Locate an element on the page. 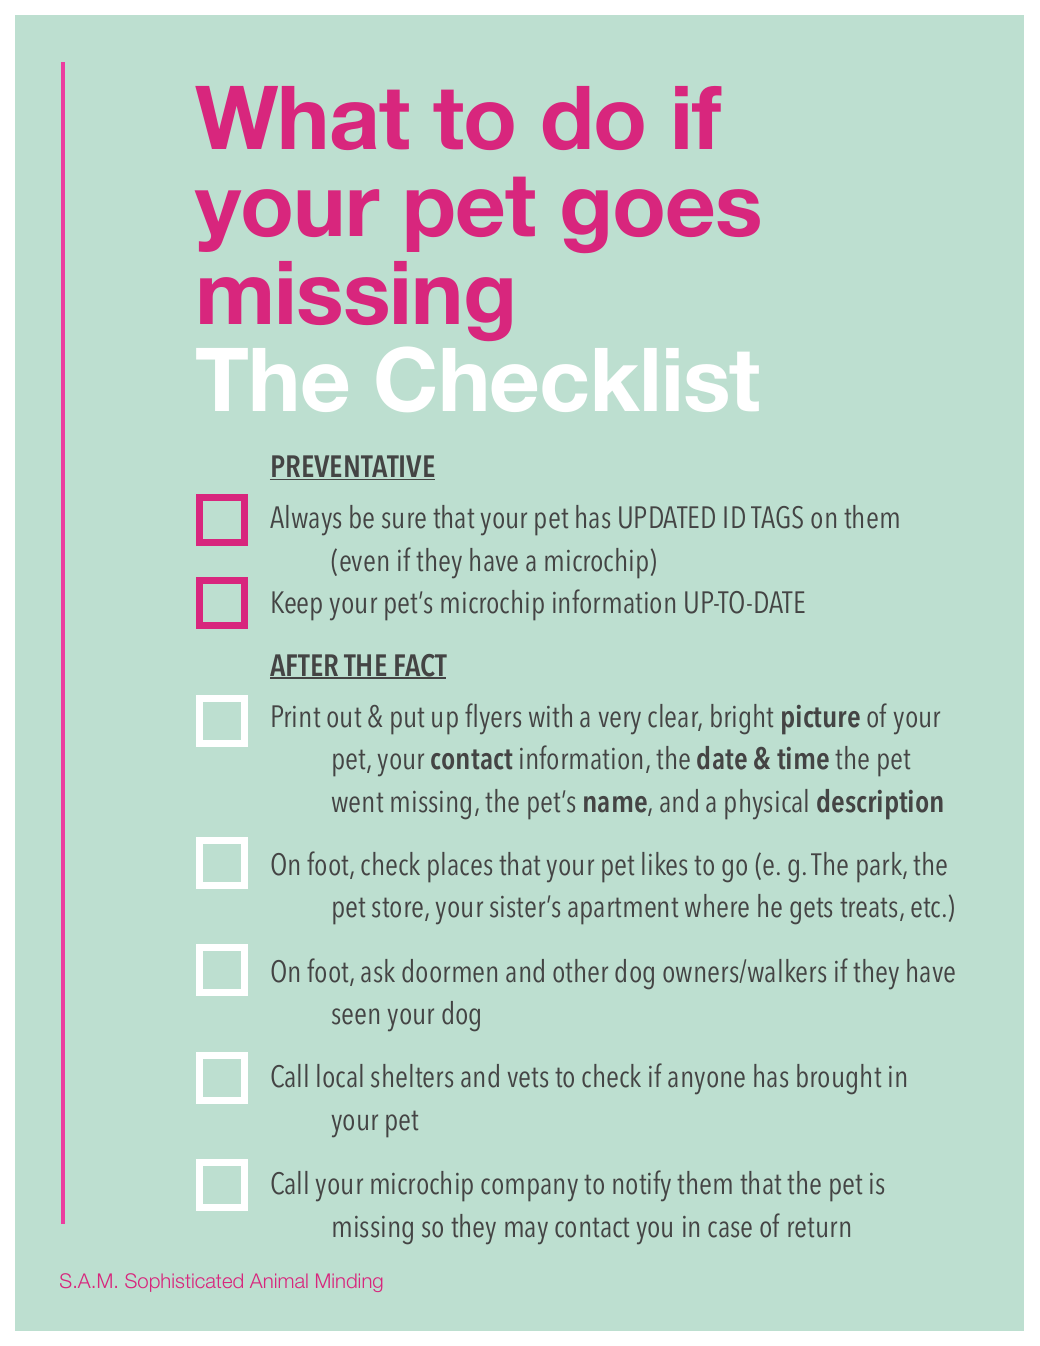 This image has height=1346, width=1040. Always is located at coordinates (305, 520).
